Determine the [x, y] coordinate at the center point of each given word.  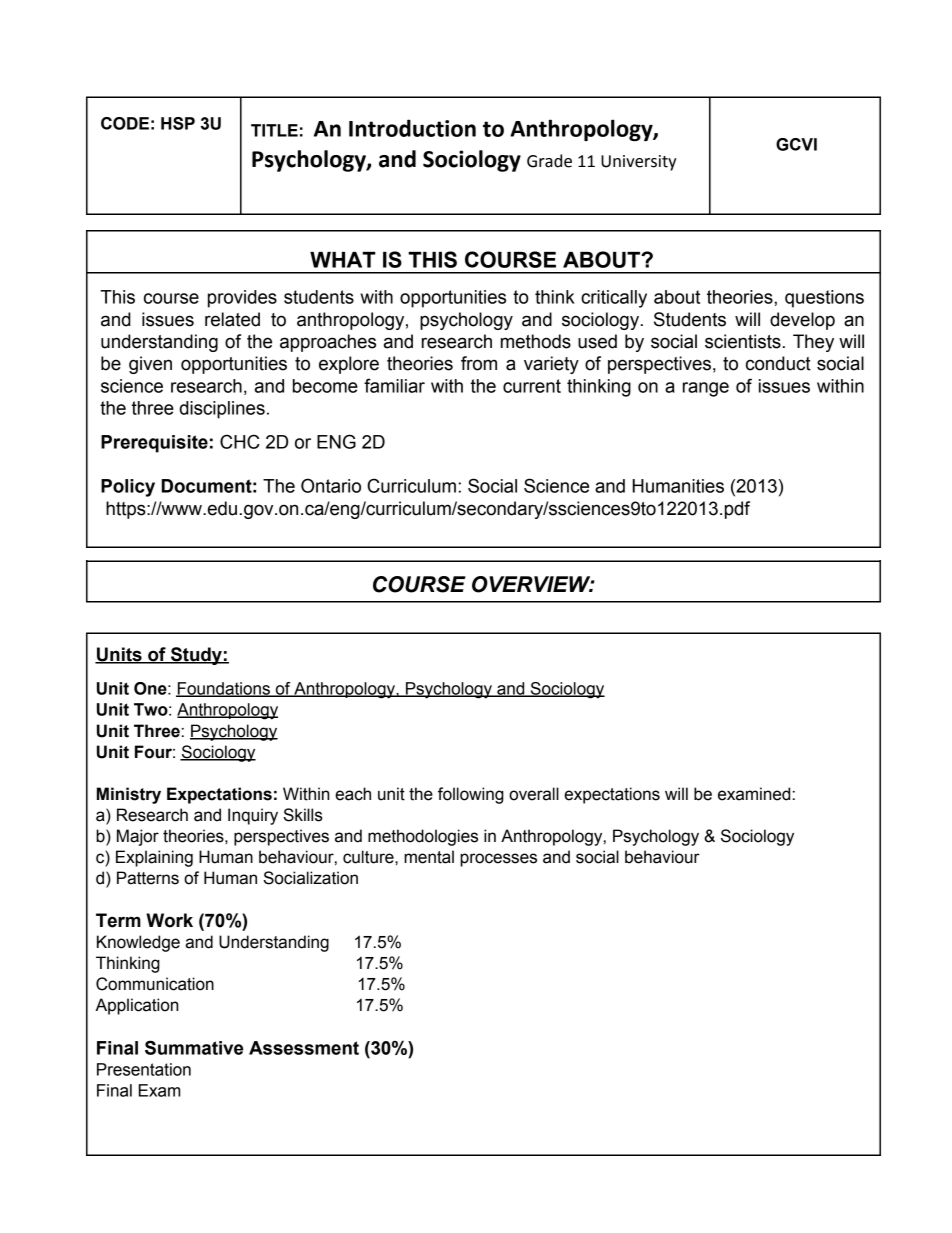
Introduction [412, 128]
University [639, 163]
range [706, 389]
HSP [178, 123]
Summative [194, 1047]
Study [196, 656]
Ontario [331, 485]
